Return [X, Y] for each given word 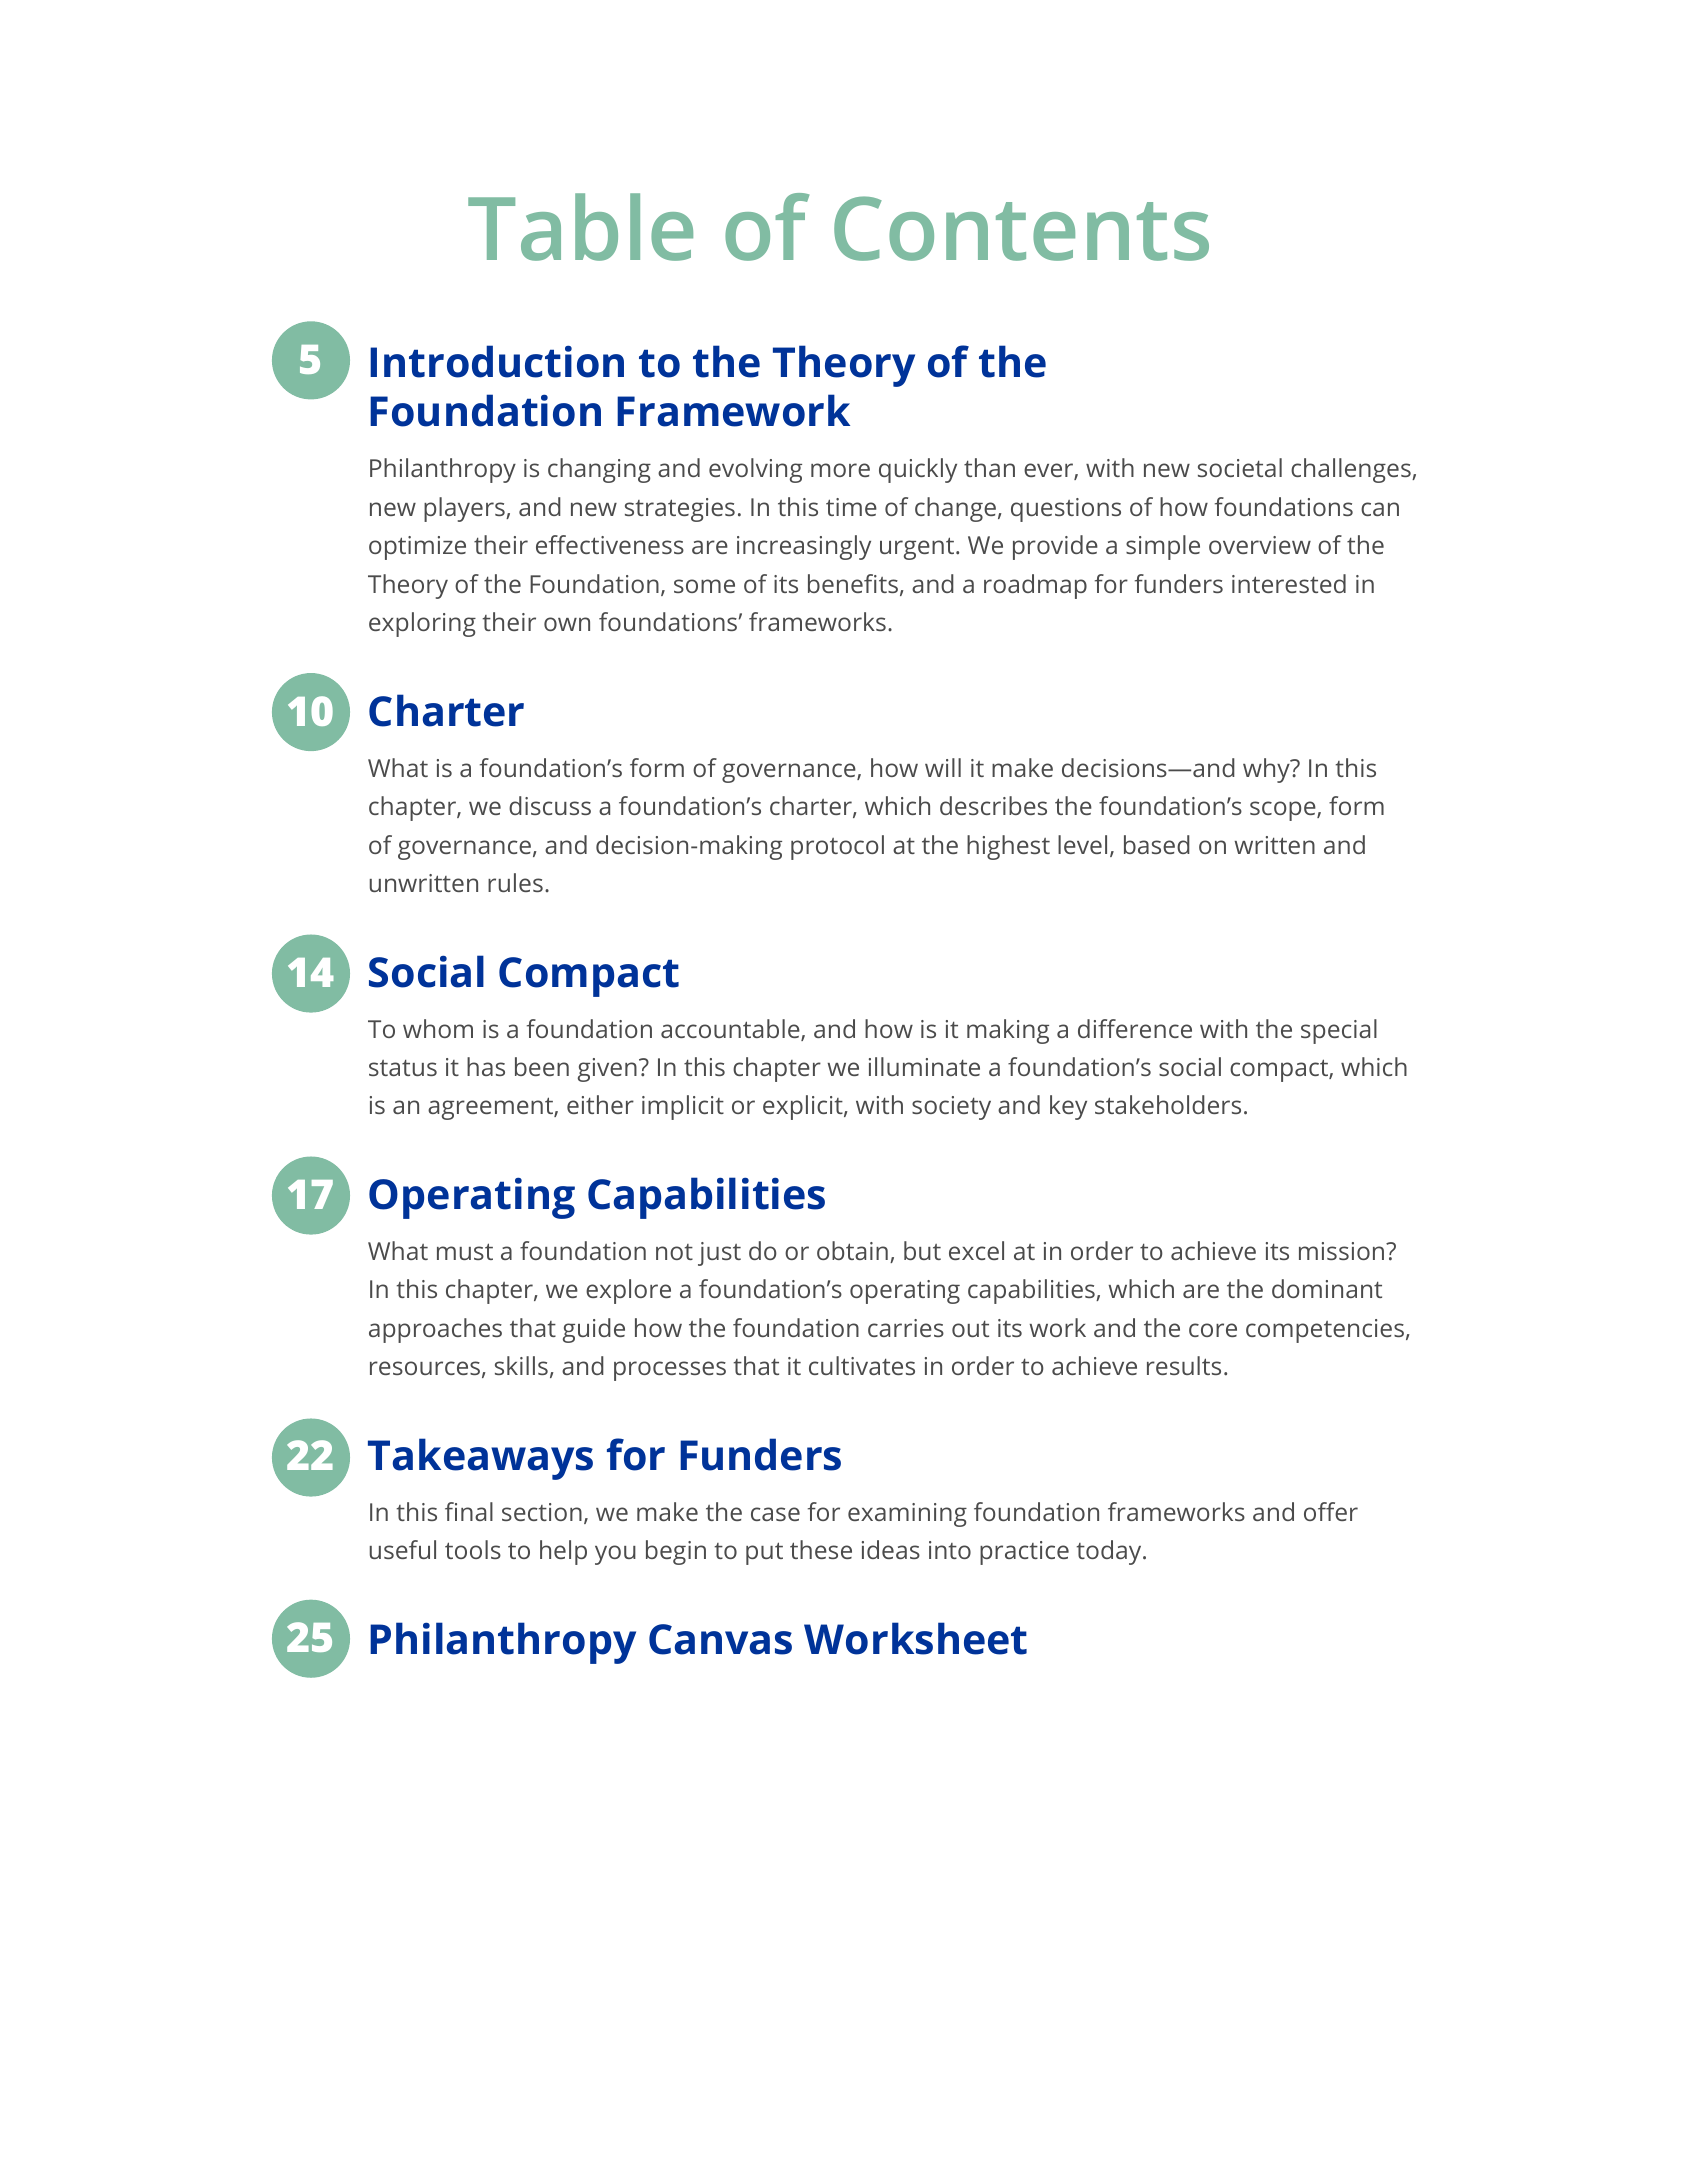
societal [1240, 467]
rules [515, 882]
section [542, 1512]
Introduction [497, 361]
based [1157, 844]
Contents [1021, 228]
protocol [837, 847]
